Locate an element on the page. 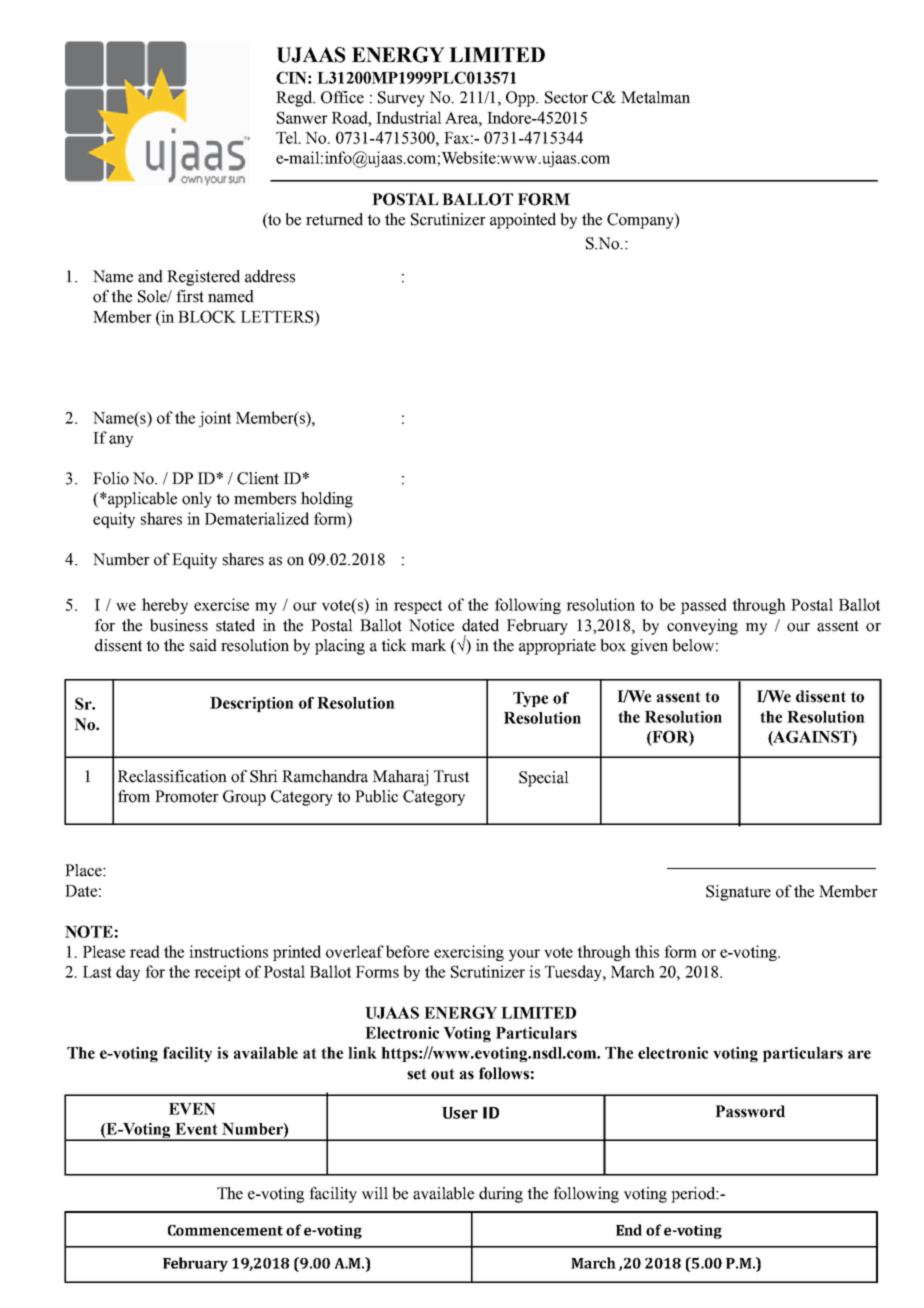  before is located at coordinates (407, 951).
